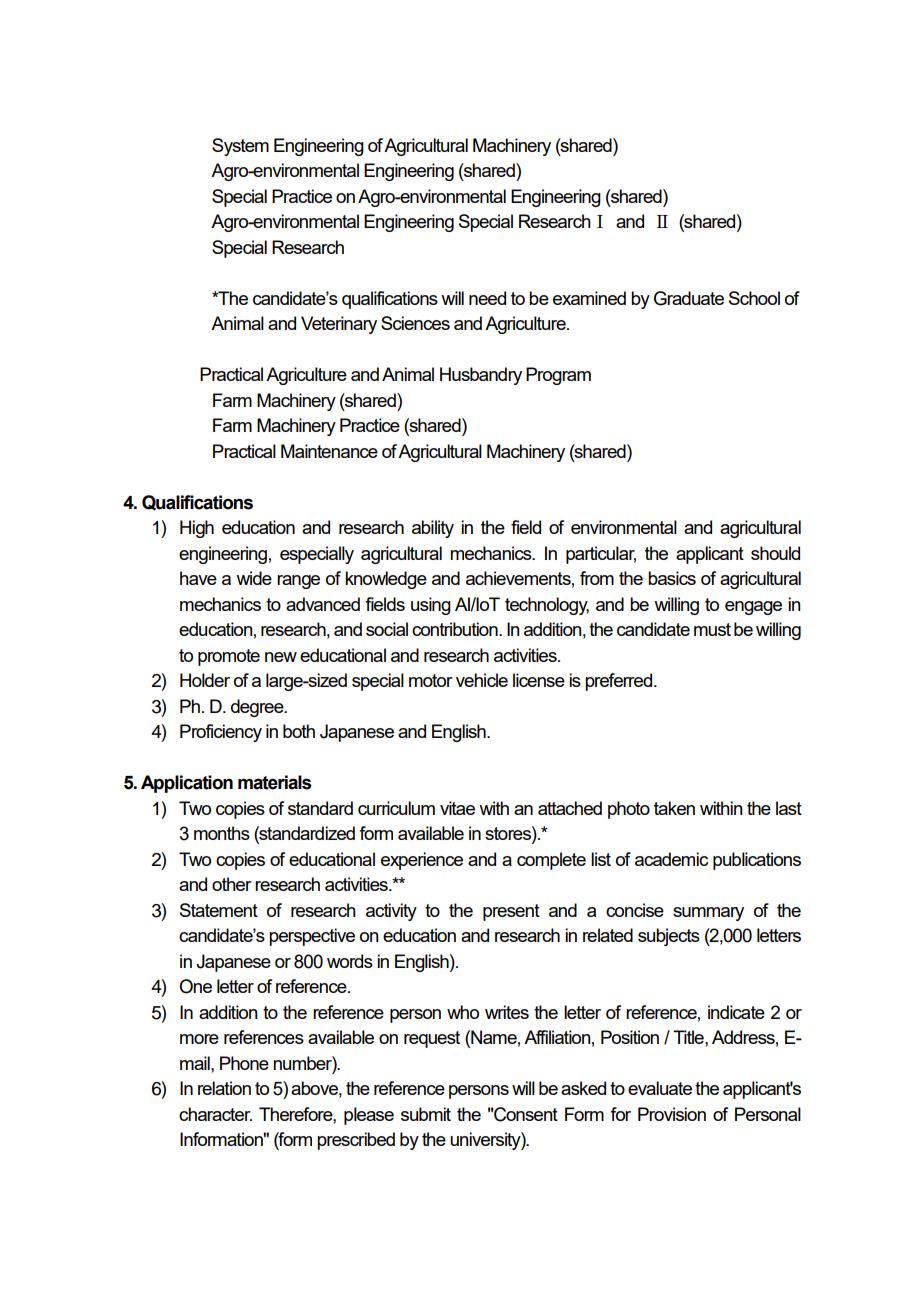  Describe the element at coordinates (232, 884) in the screenshot. I see `other` at that location.
